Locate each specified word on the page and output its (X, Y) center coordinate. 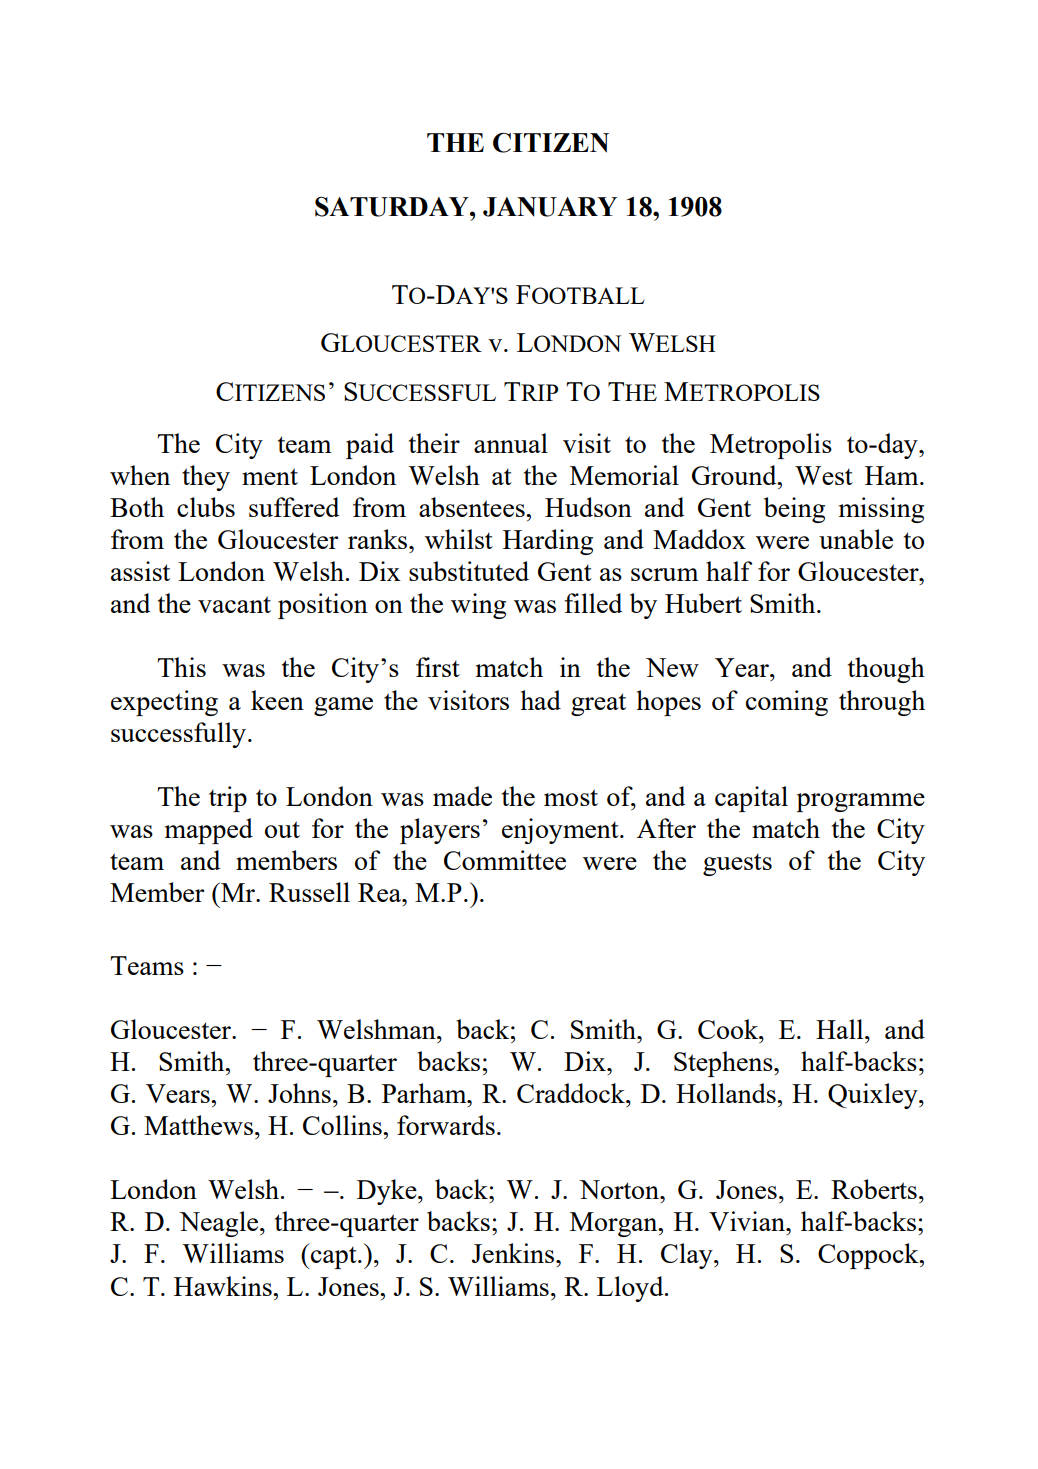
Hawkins (224, 1286)
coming (787, 703)
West (824, 475)
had (540, 700)
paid (370, 446)
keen (277, 700)
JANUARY (550, 207)
